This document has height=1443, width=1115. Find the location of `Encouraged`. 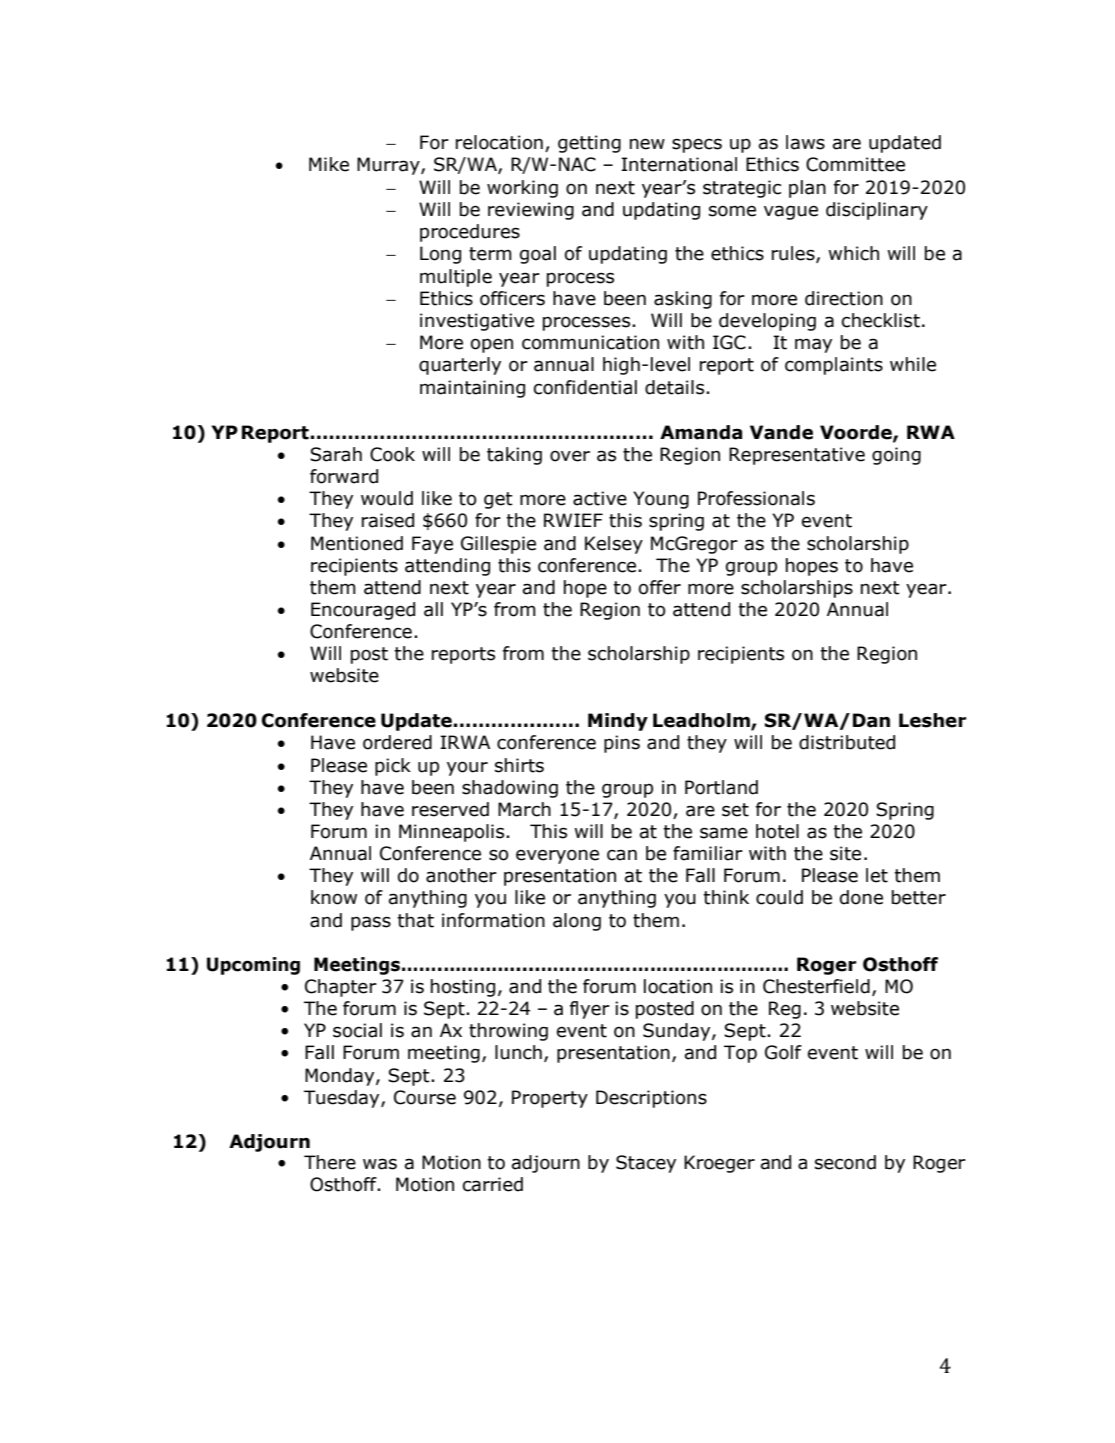

Encouraged is located at coordinates (363, 611).
